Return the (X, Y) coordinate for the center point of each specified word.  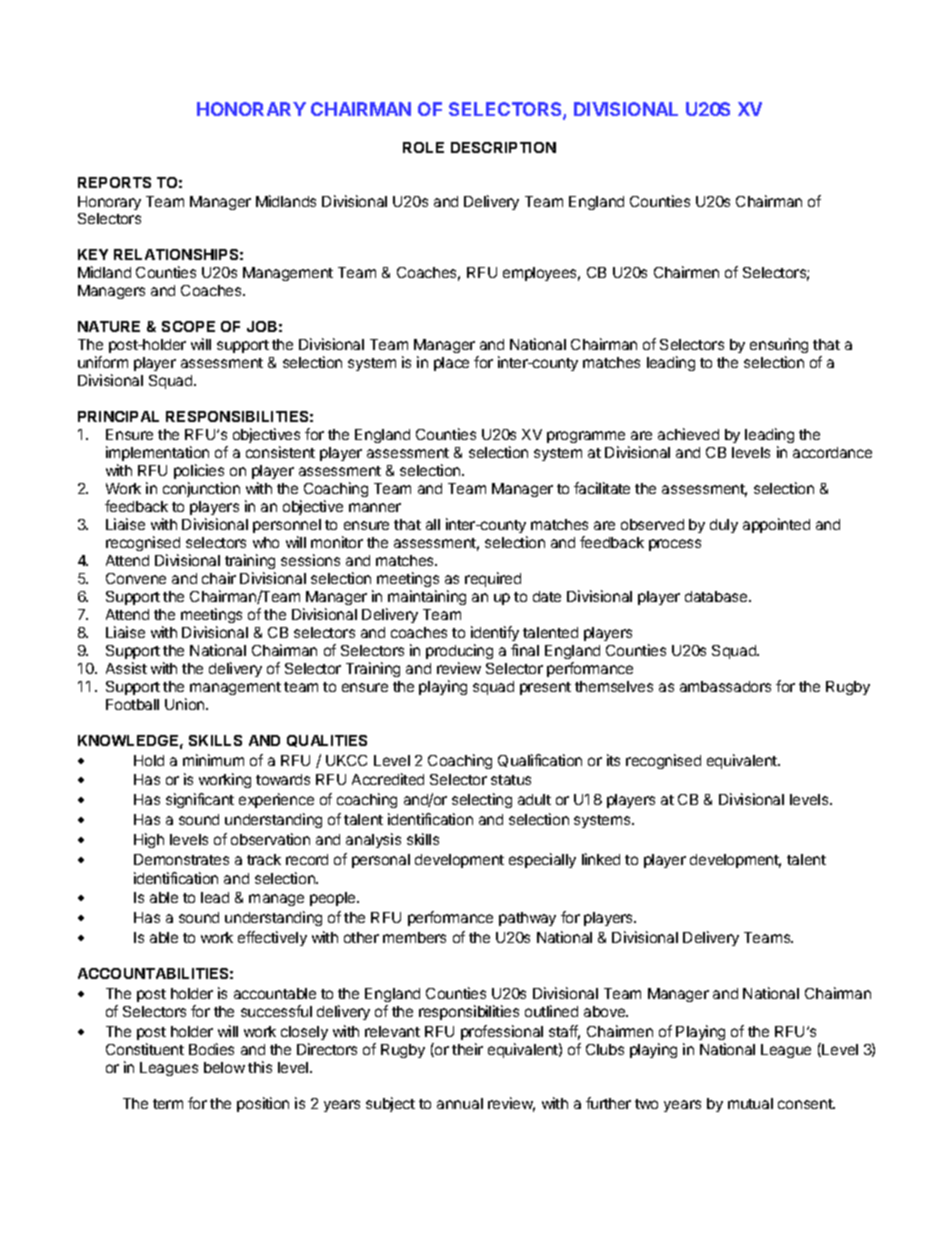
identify (495, 633)
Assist (126, 668)
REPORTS (114, 182)
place (451, 364)
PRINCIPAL (118, 416)
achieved (688, 434)
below (224, 1067)
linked (601, 859)
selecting (482, 800)
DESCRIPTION (503, 147)
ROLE (423, 147)
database (717, 596)
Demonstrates (181, 859)
